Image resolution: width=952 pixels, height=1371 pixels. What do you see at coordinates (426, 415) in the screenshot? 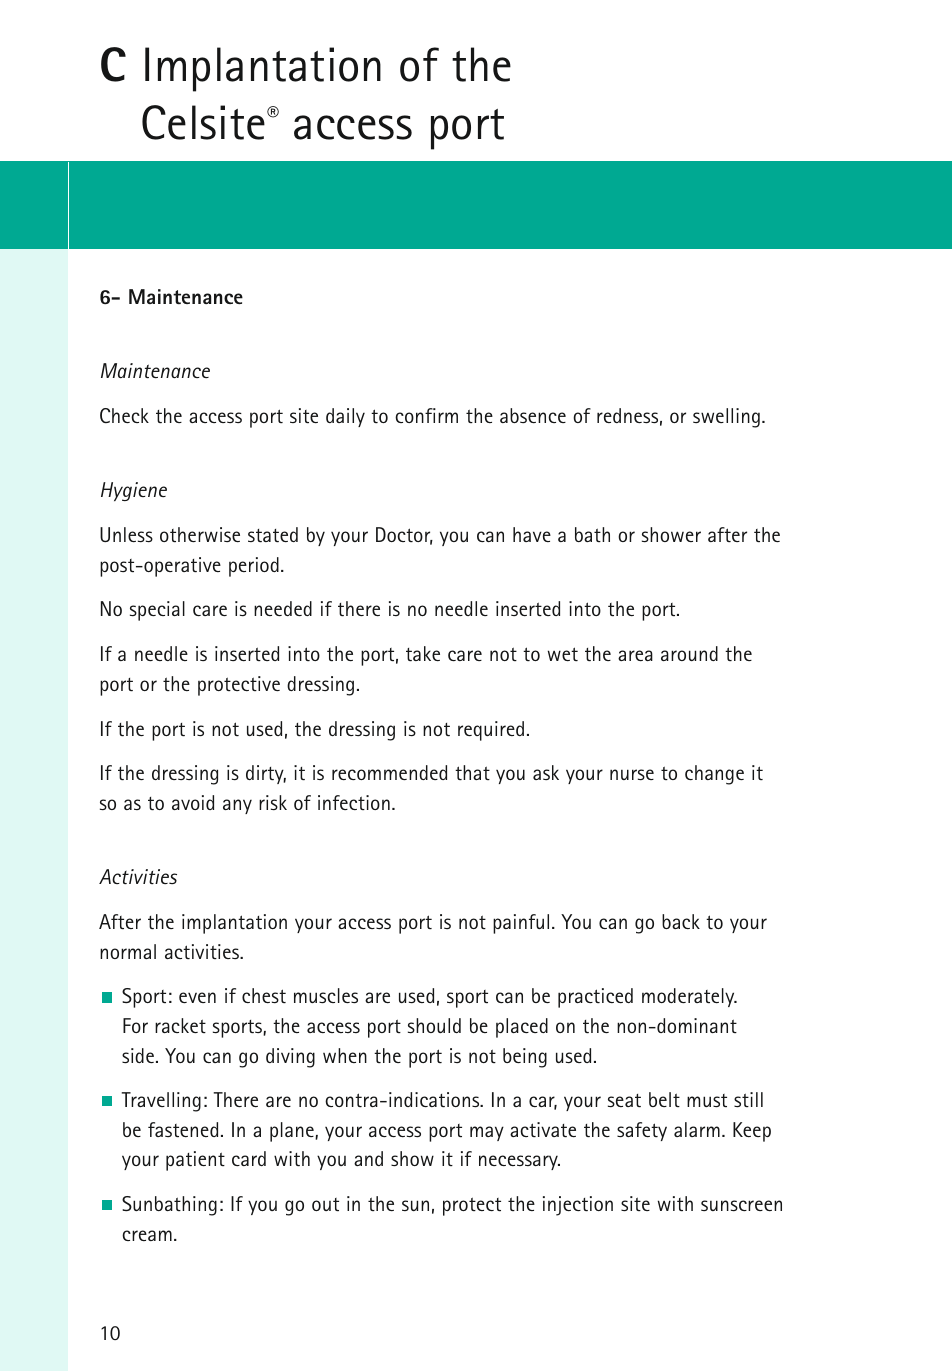
I see `confirm` at bounding box center [426, 415].
